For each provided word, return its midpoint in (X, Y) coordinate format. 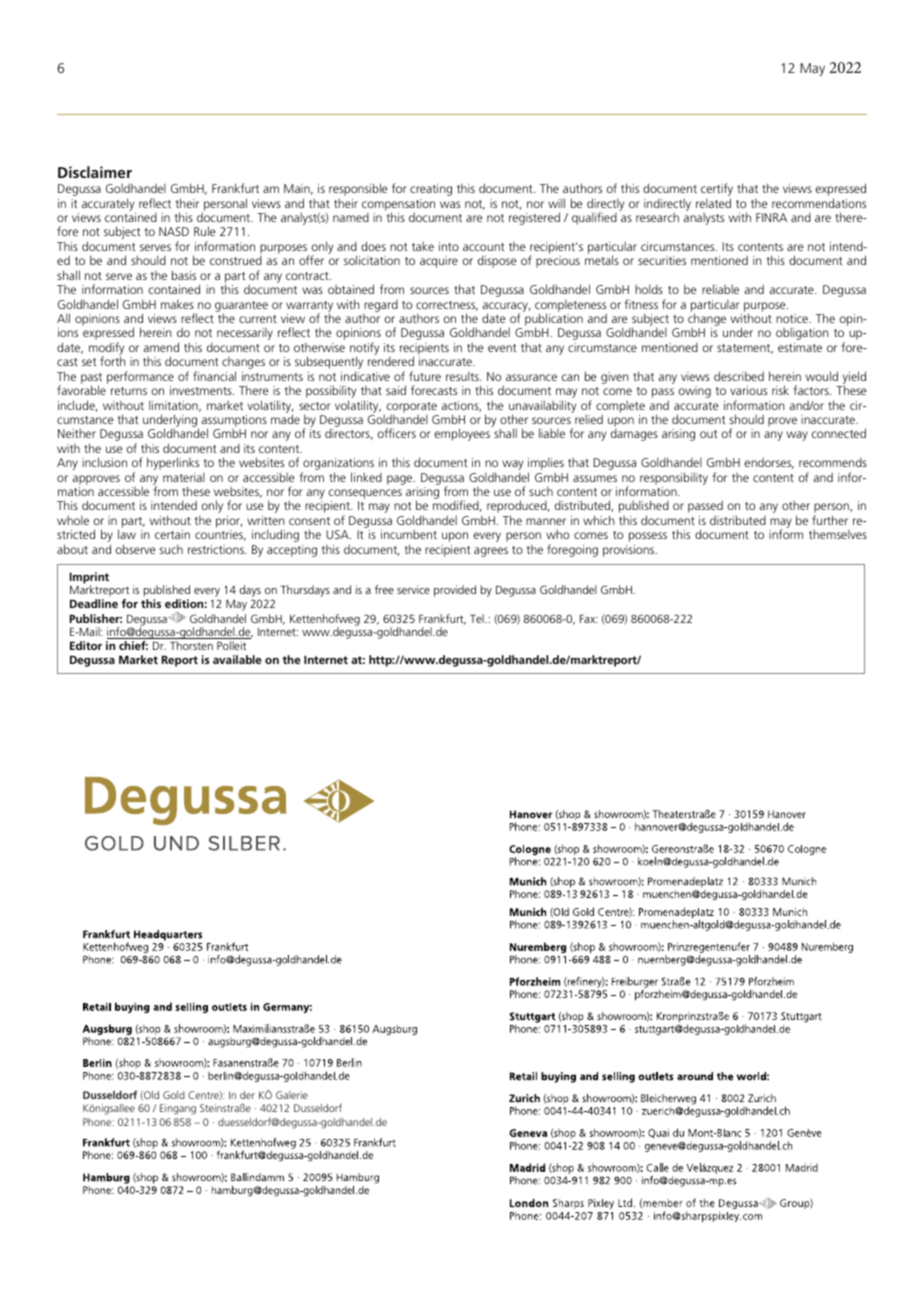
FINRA (771, 217)
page (401, 480)
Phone (98, 1122)
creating (431, 190)
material (184, 477)
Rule (205, 231)
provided (455, 591)
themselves (838, 534)
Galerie (292, 1095)
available (237, 659)
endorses (769, 463)
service (413, 589)
